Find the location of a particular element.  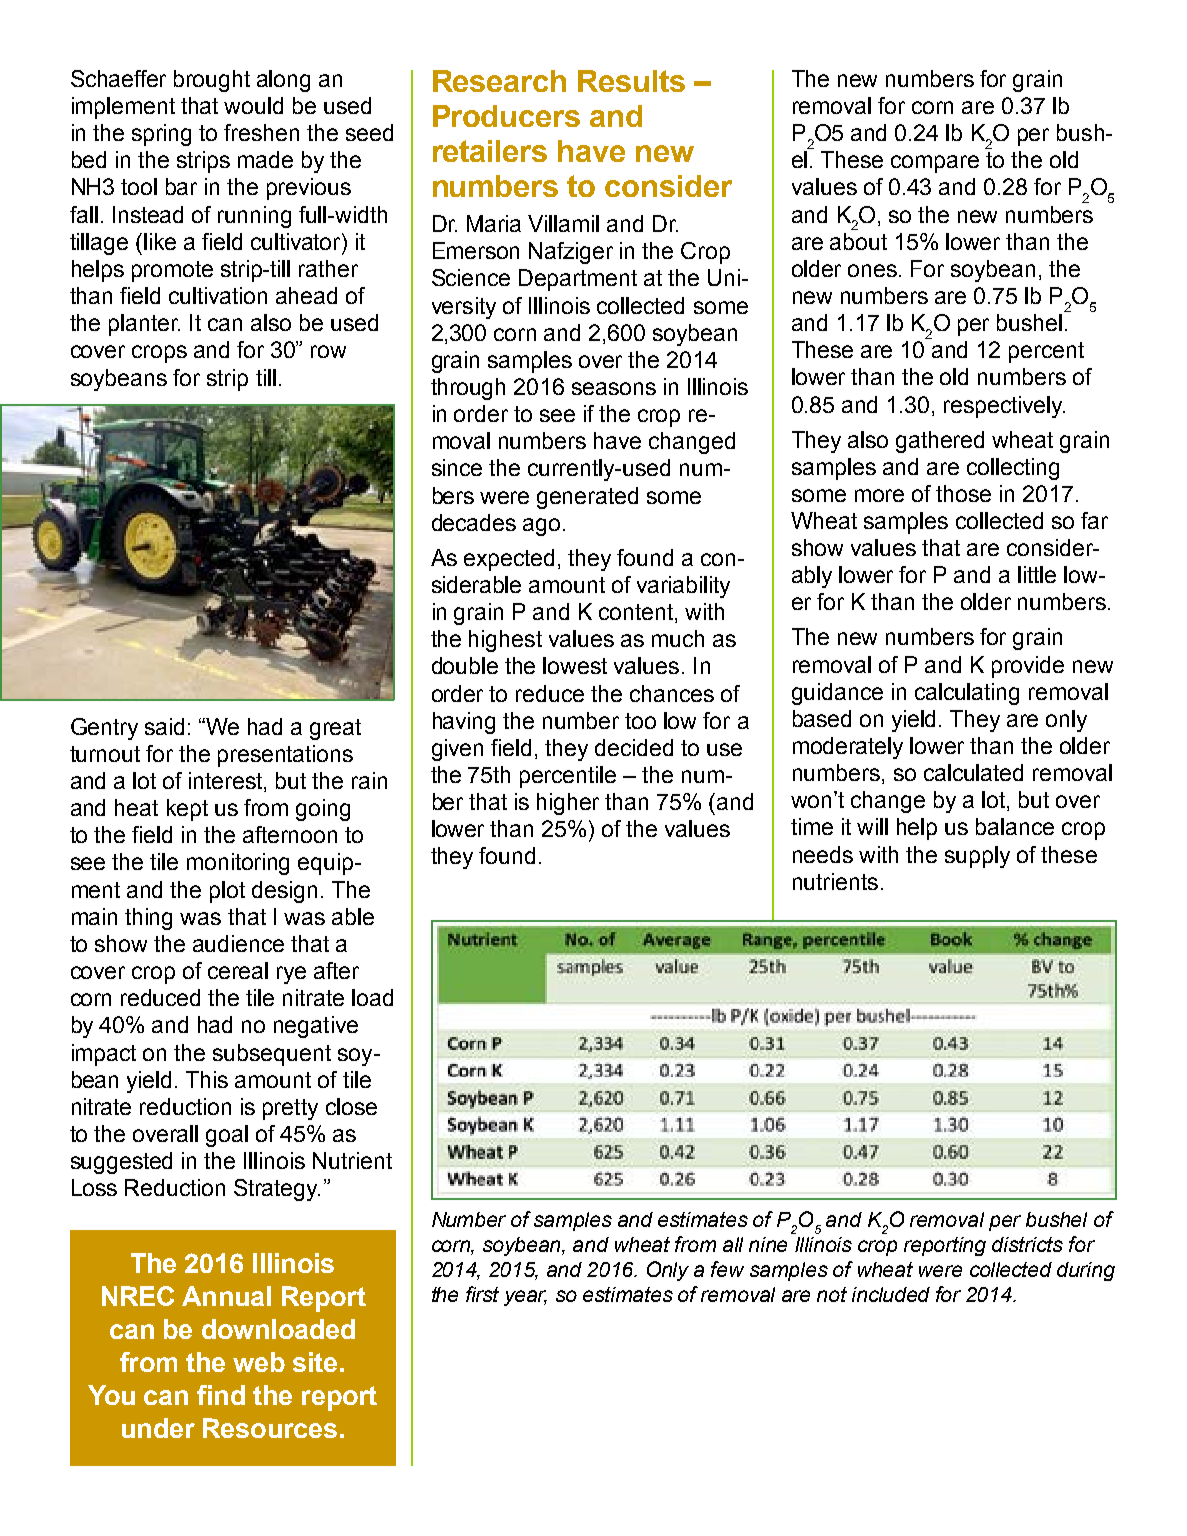

This is located at coordinates (207, 1079).
